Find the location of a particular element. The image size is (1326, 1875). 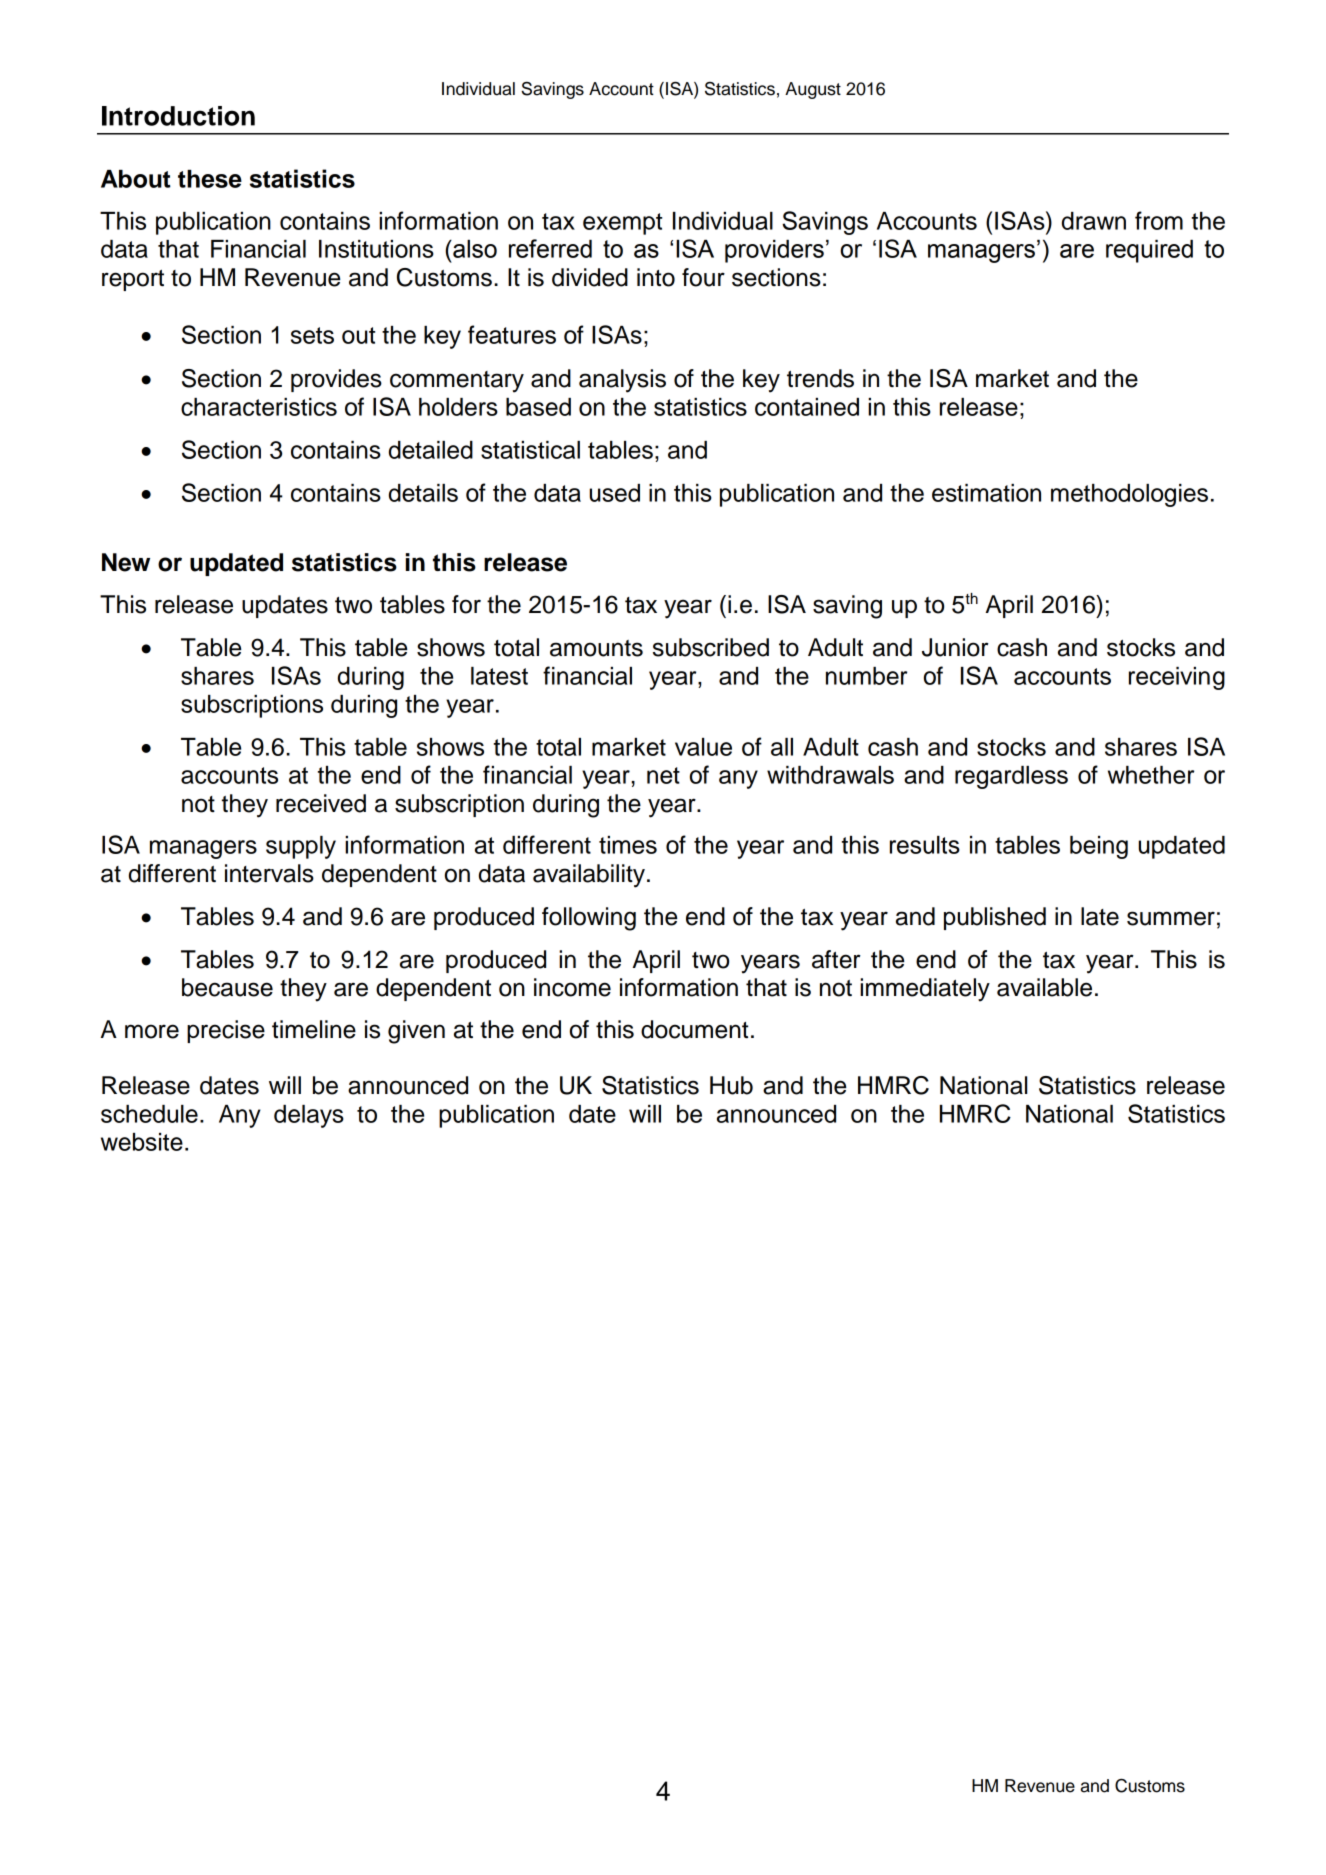

received is located at coordinates (321, 803).
